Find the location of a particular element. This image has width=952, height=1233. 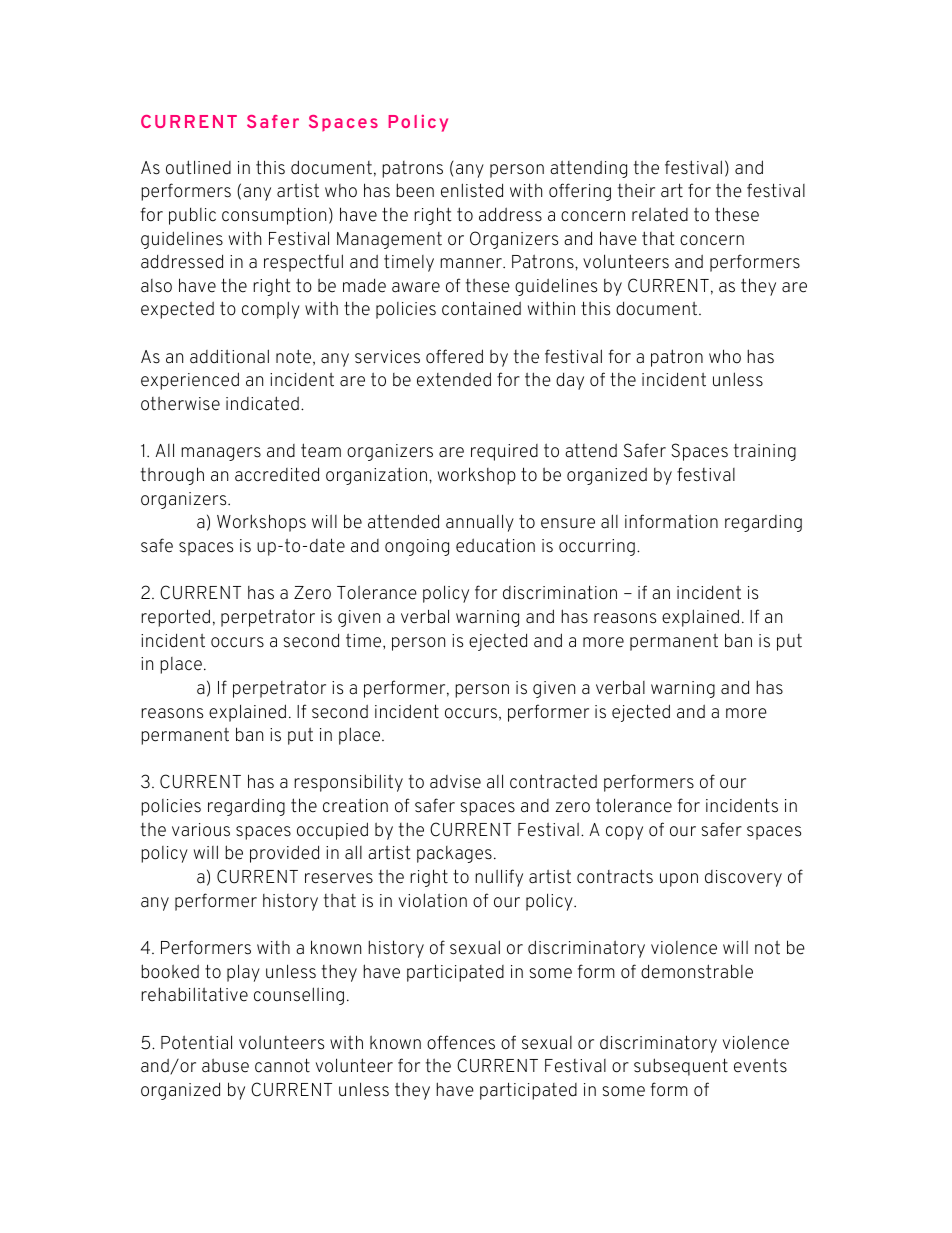

various is located at coordinates (201, 830).
